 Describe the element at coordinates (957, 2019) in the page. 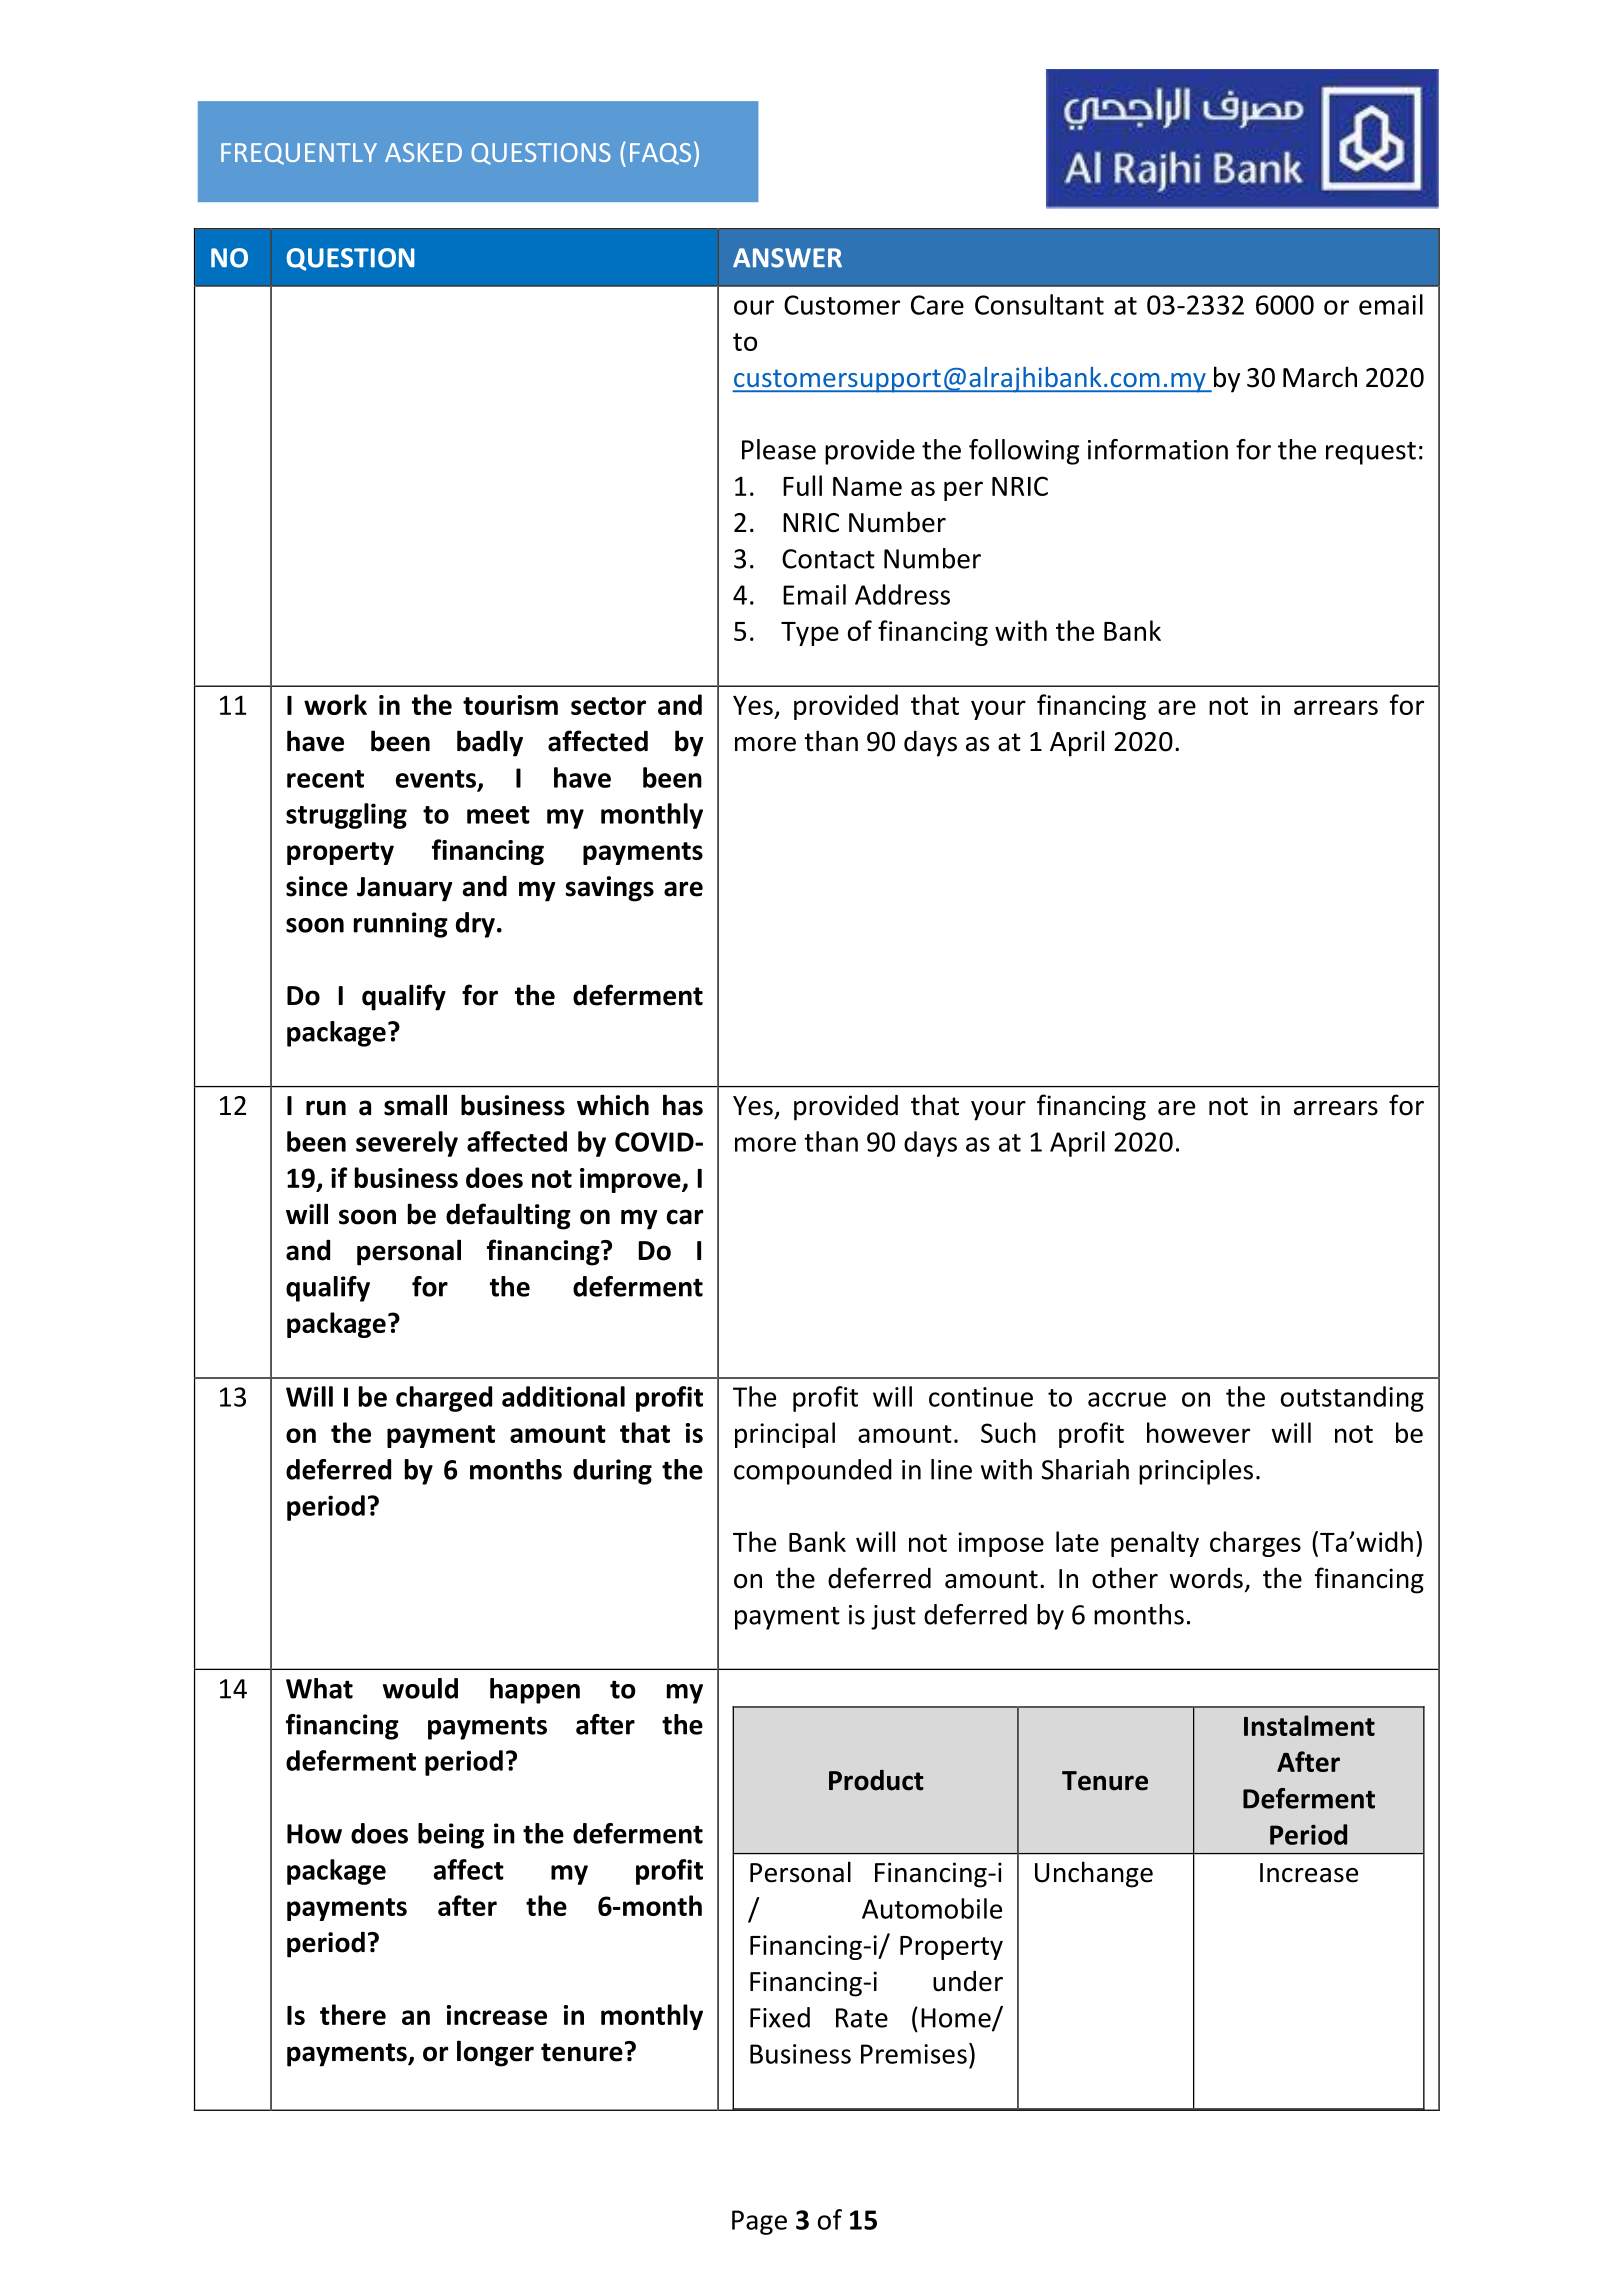

I see `Home` at that location.
